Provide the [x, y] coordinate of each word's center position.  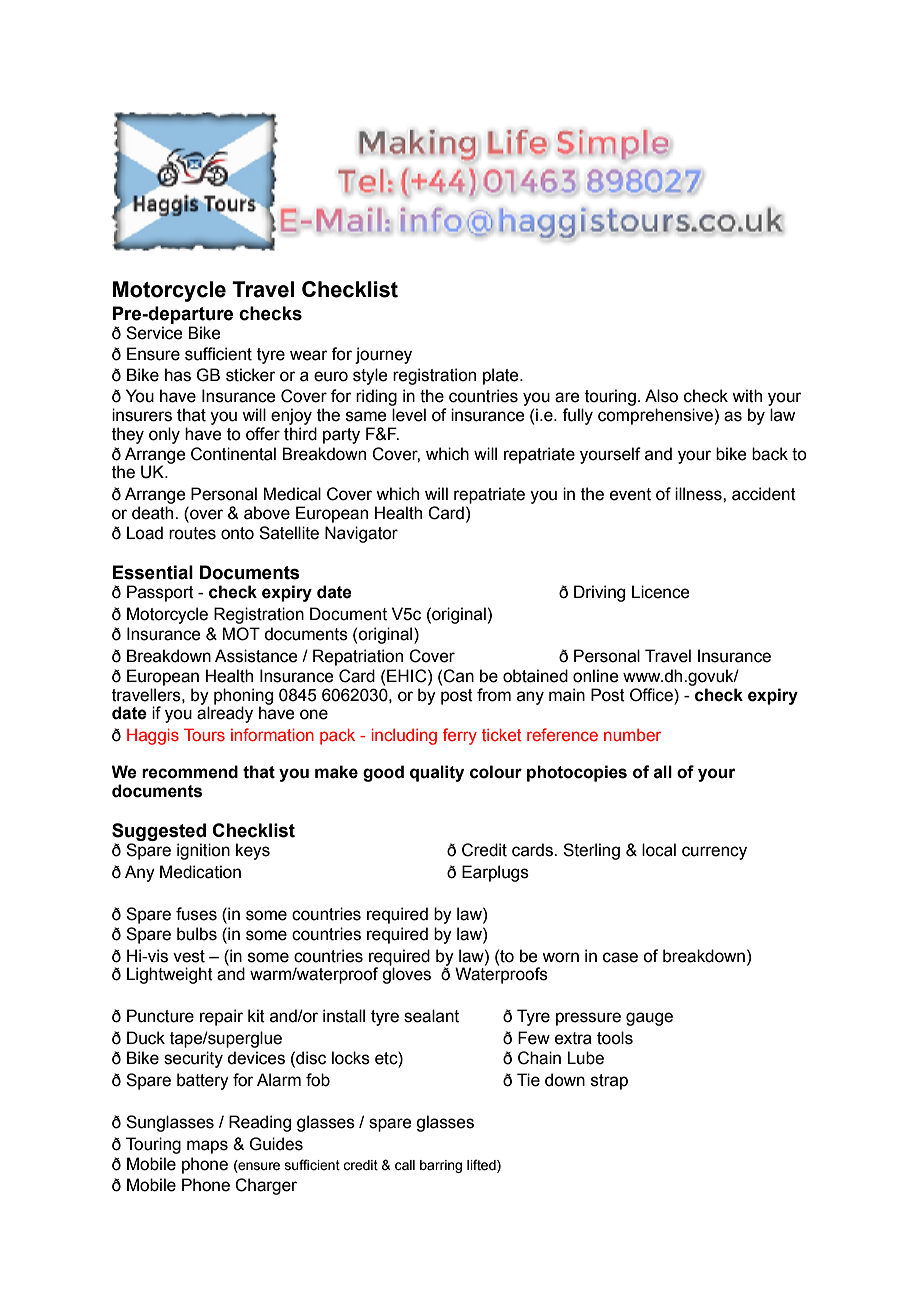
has [178, 375]
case [620, 957]
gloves [406, 975]
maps [207, 1147]
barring [441, 1166]
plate [502, 376]
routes [192, 533]
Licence [661, 592]
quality [437, 773]
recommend [190, 772]
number [632, 735]
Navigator [361, 534]
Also [661, 396]
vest [189, 956]
